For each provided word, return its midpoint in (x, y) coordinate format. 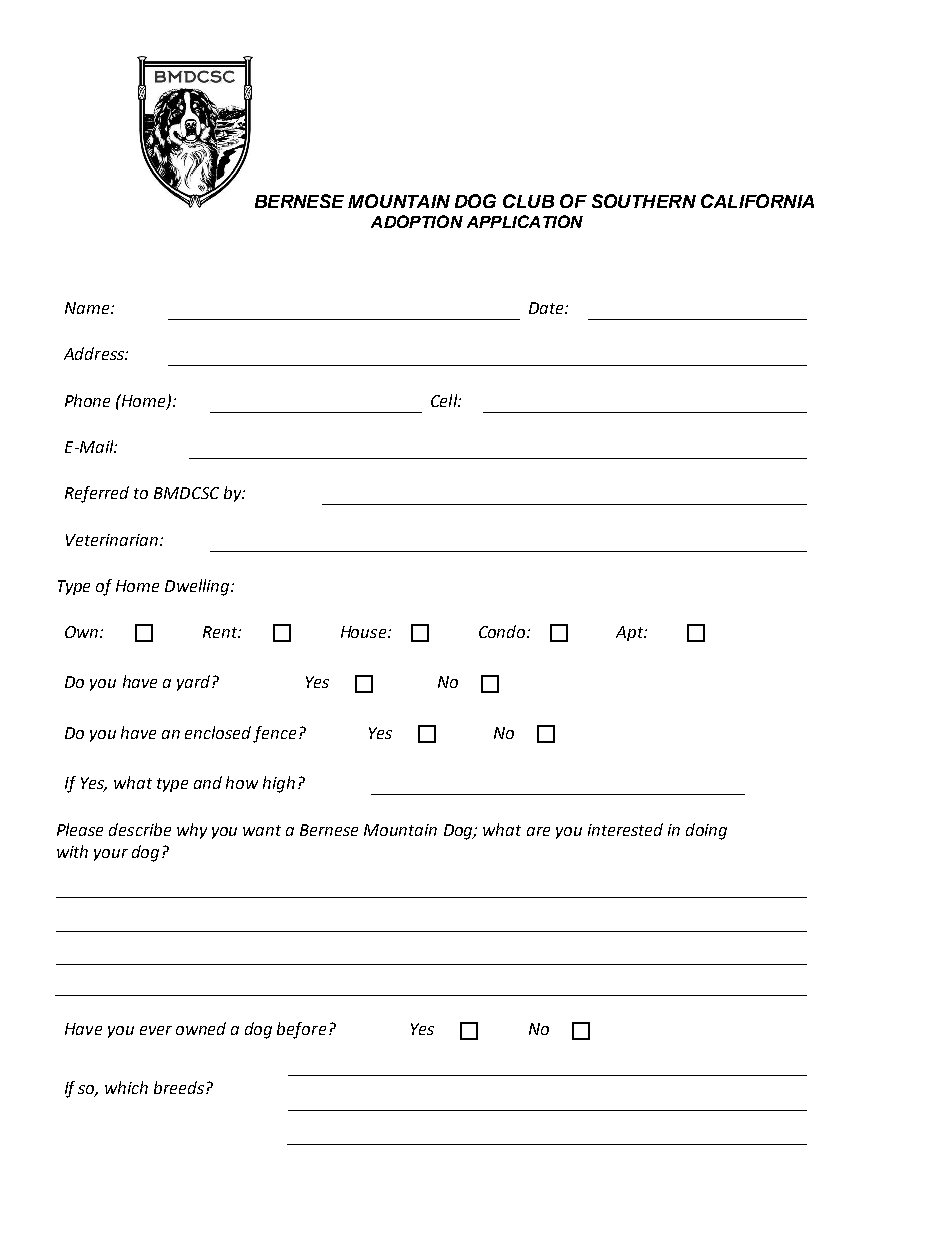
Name (88, 308)
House (365, 632)
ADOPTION (417, 221)
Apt (631, 633)
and (208, 782)
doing (706, 831)
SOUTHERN (644, 201)
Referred (97, 494)
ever (156, 1030)
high (279, 784)
